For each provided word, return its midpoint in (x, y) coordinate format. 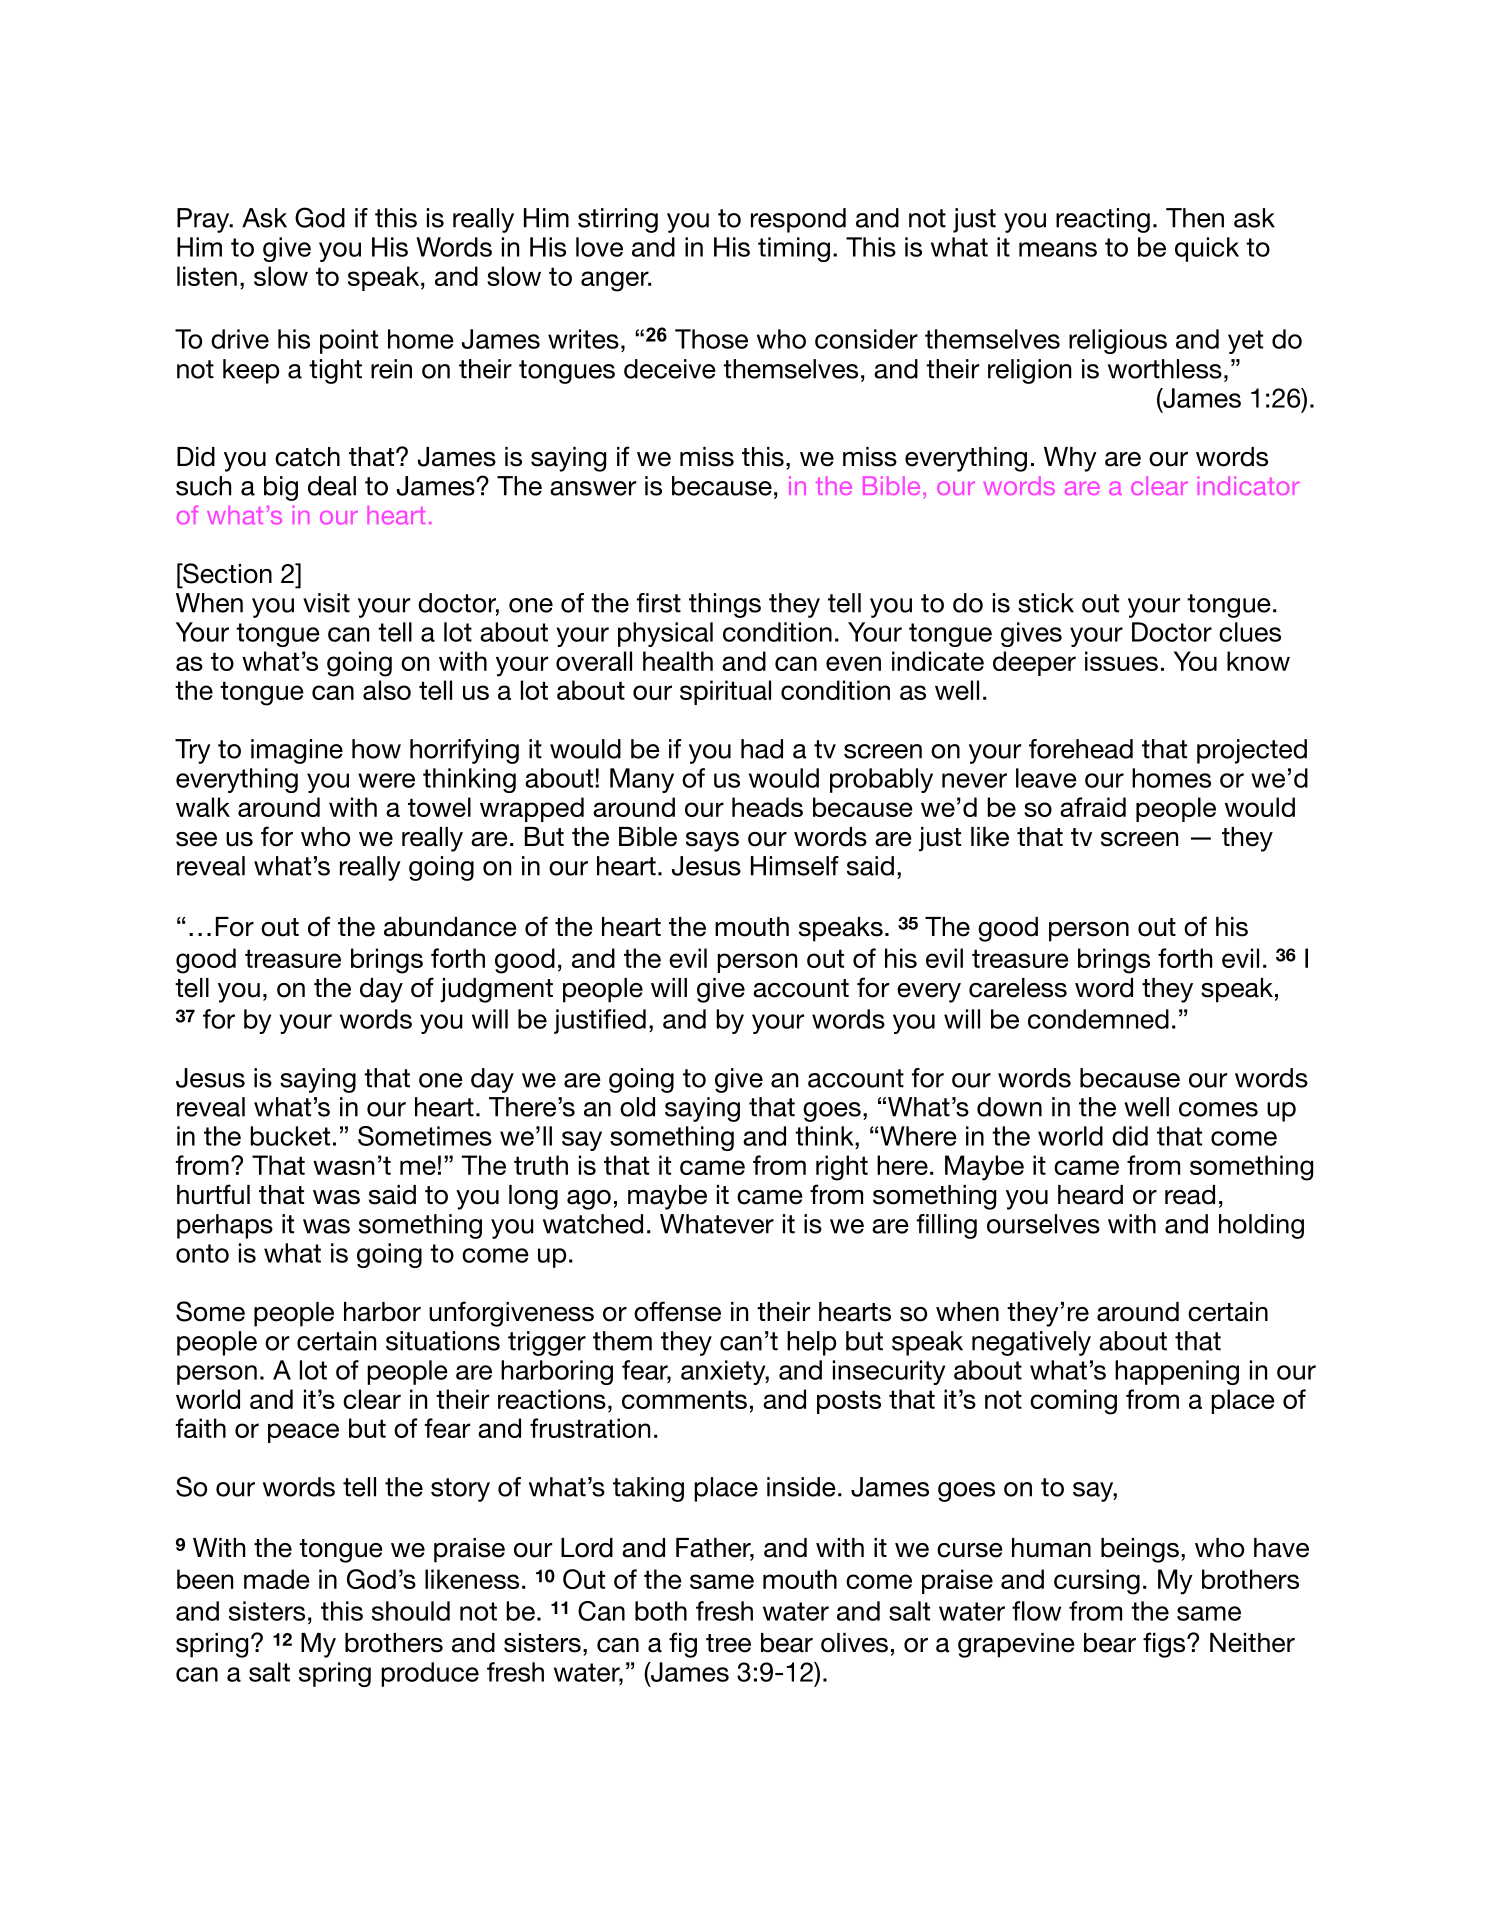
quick (1207, 249)
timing (794, 249)
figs (1165, 1645)
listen (207, 276)
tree (728, 1643)
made (277, 1579)
